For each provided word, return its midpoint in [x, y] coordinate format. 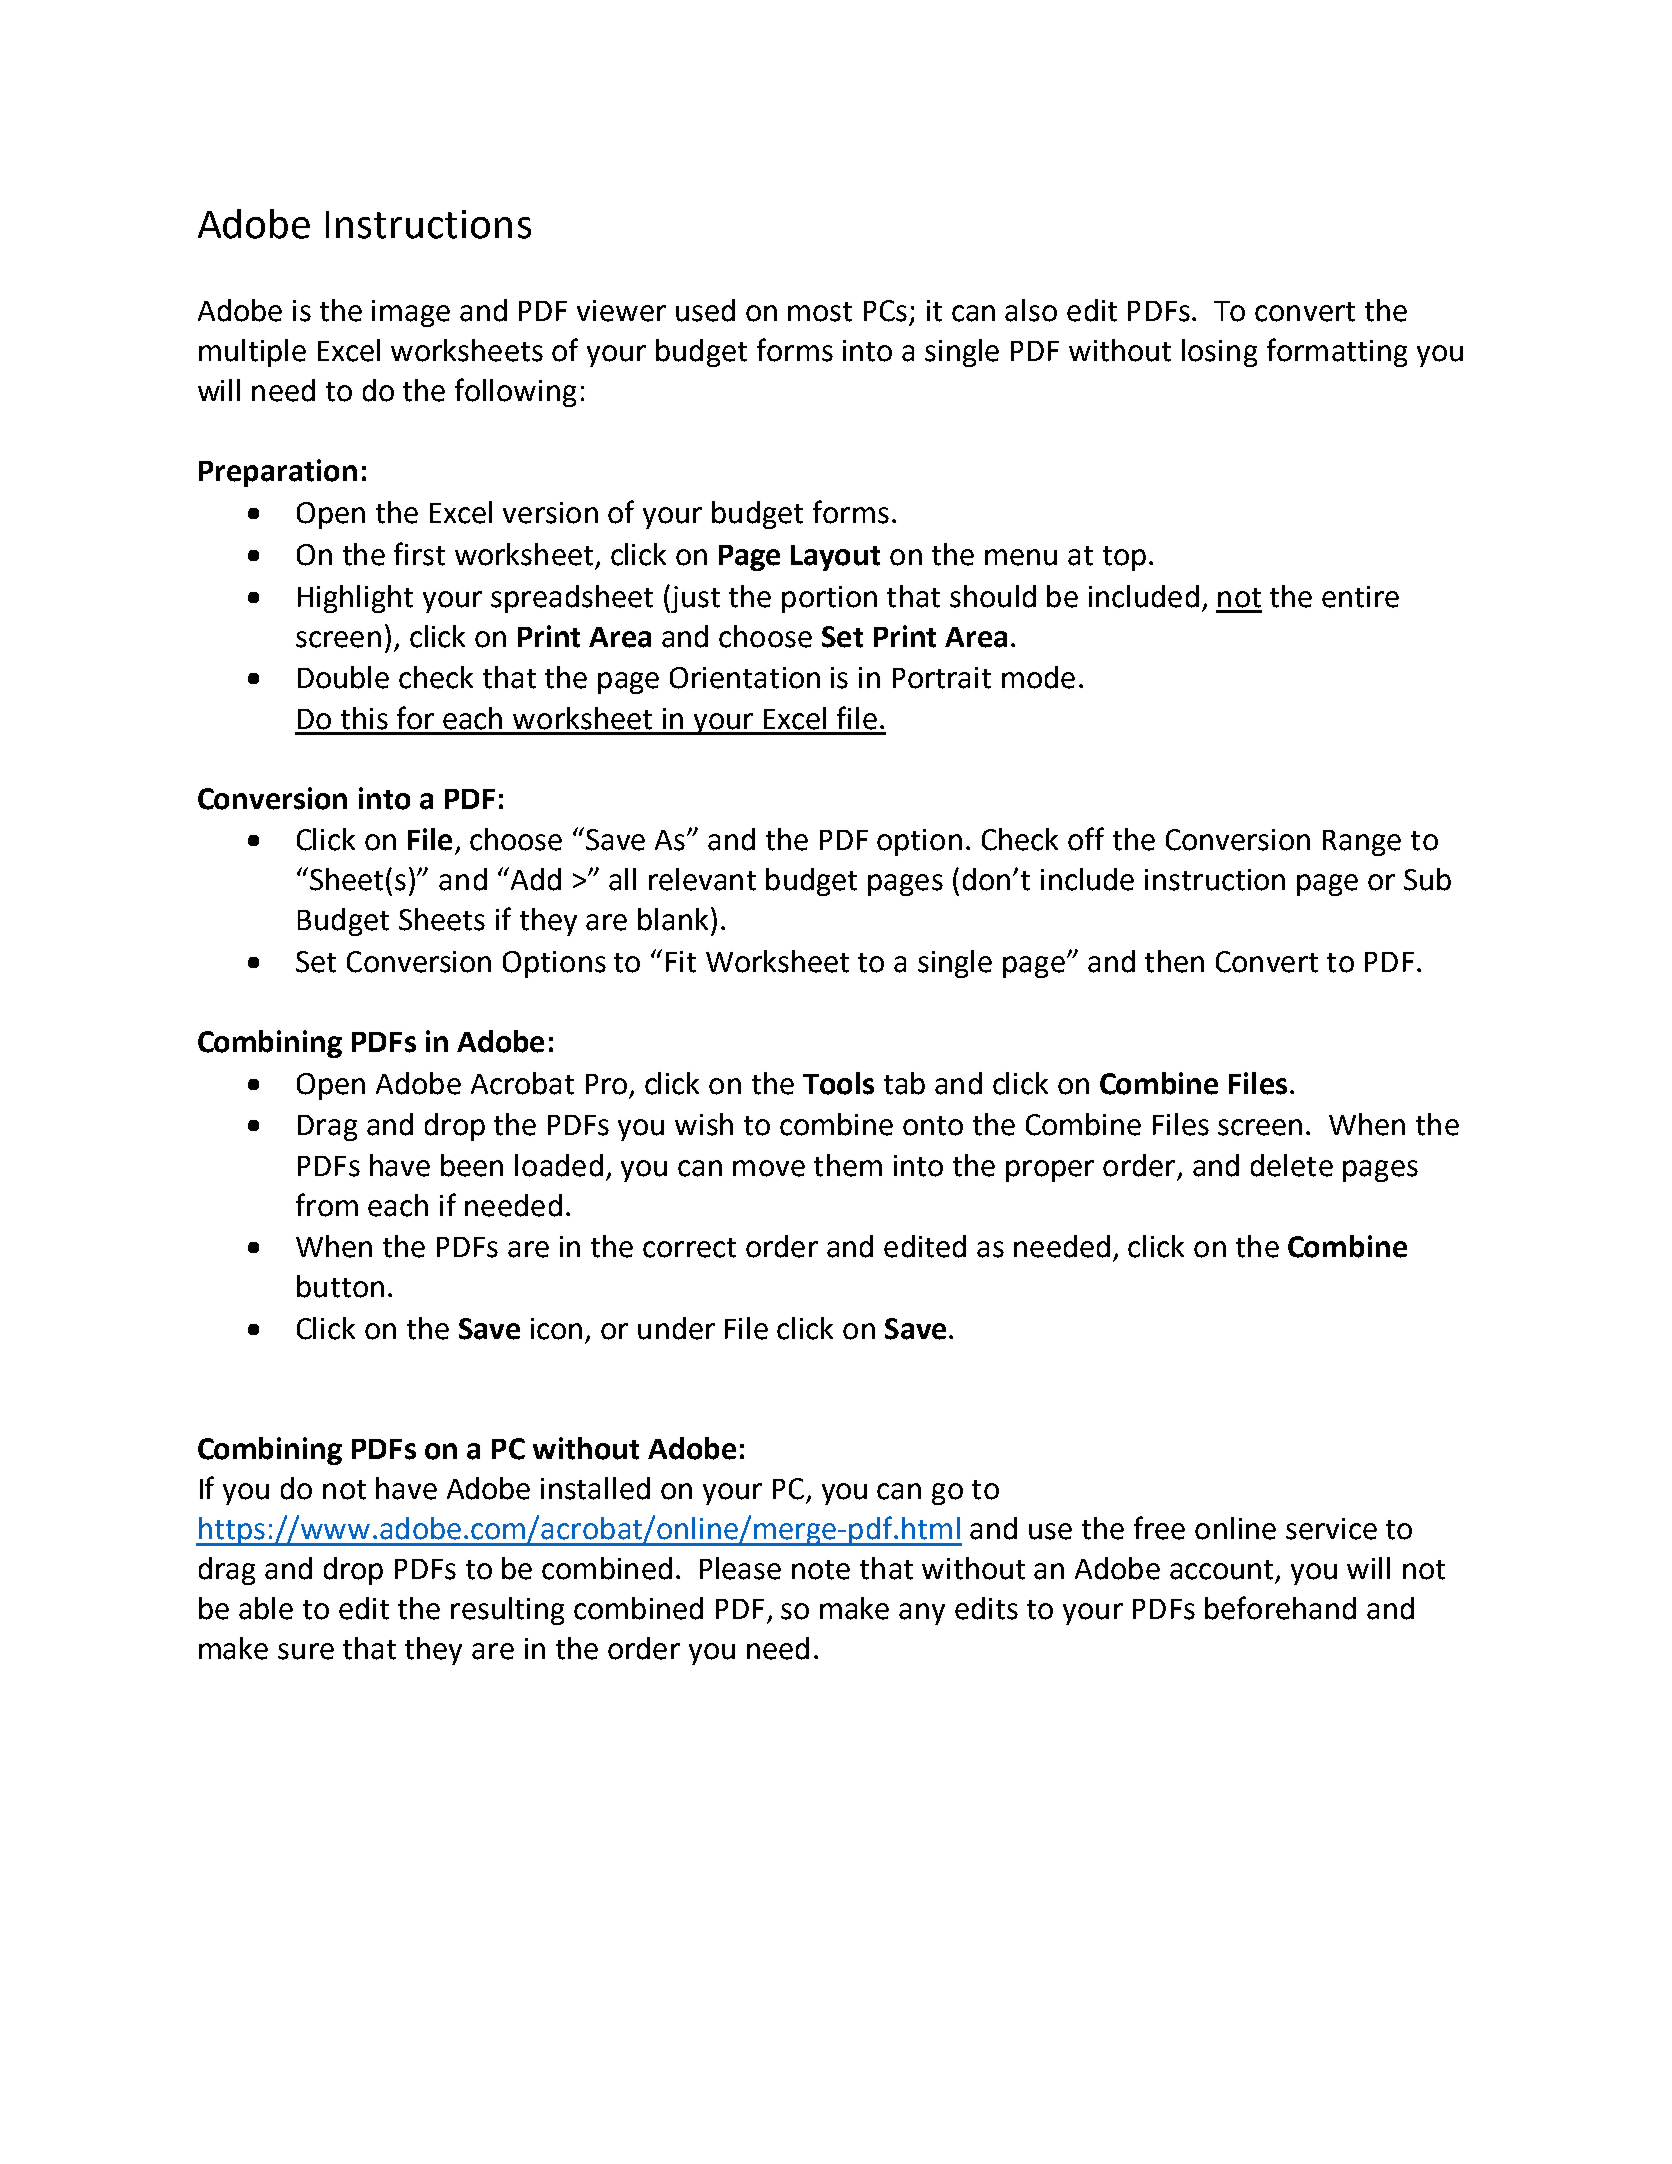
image [411, 313]
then [1174, 961]
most [820, 312]
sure [306, 1651]
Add [534, 879]
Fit [681, 962]
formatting [1337, 352]
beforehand [1280, 1608]
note [821, 1570]
